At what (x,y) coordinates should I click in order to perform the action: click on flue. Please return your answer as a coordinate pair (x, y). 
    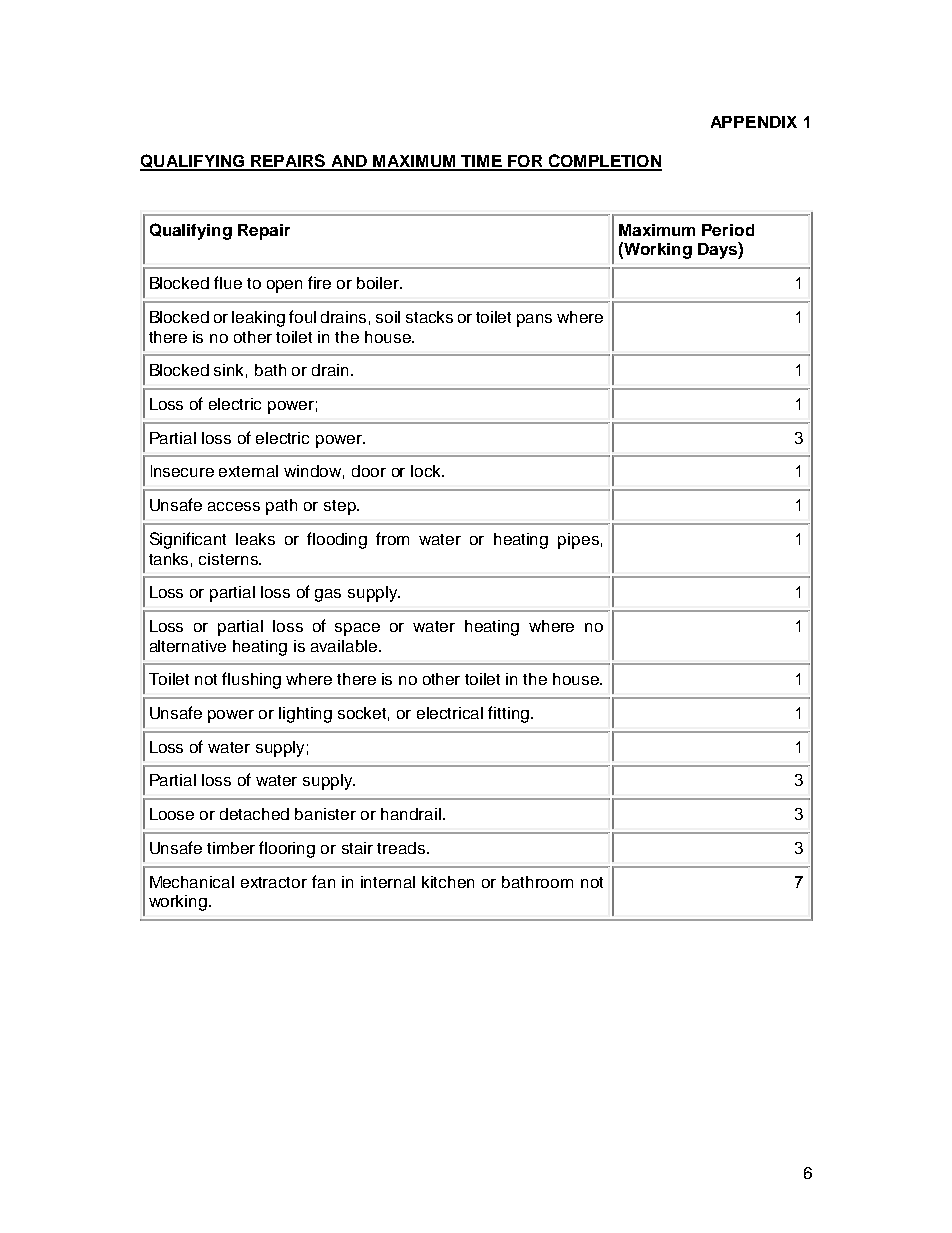
    Looking at the image, I should click on (228, 282).
